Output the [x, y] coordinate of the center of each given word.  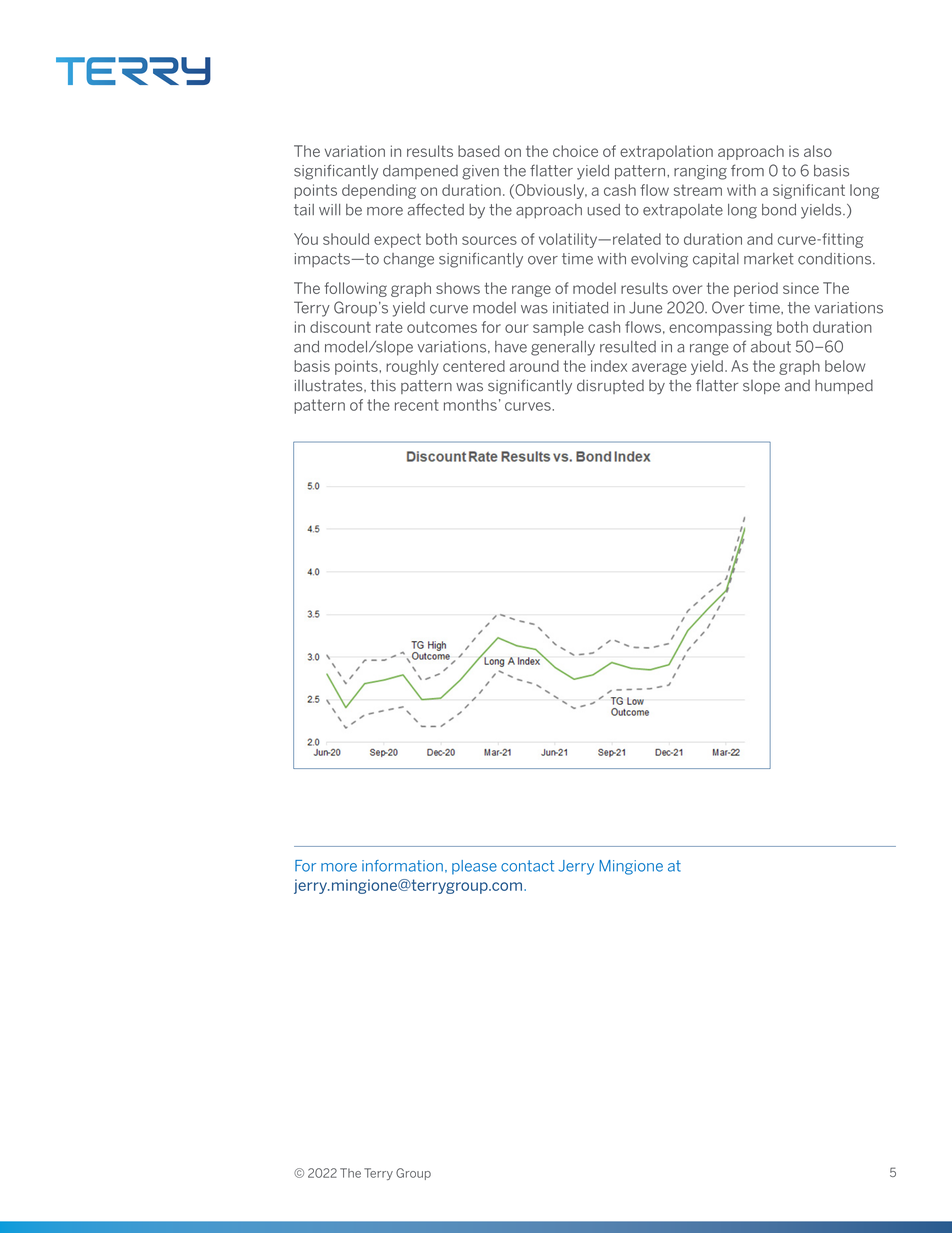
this [383, 385]
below [845, 366]
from [747, 170]
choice [575, 151]
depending [379, 191]
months [470, 405]
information [402, 866]
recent [417, 405]
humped [844, 386]
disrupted [610, 386]
